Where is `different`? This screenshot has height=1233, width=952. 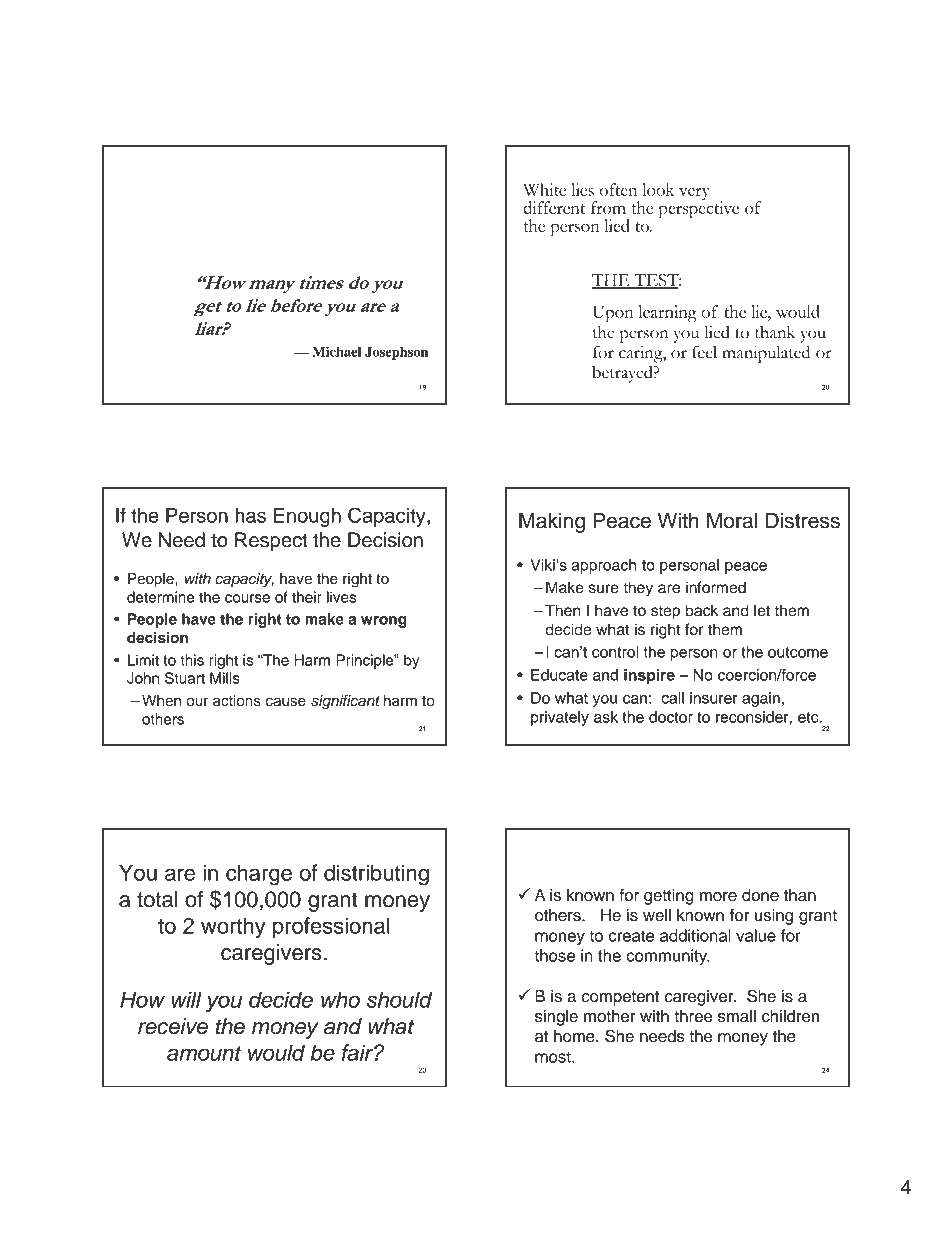 different is located at coordinates (554, 207).
